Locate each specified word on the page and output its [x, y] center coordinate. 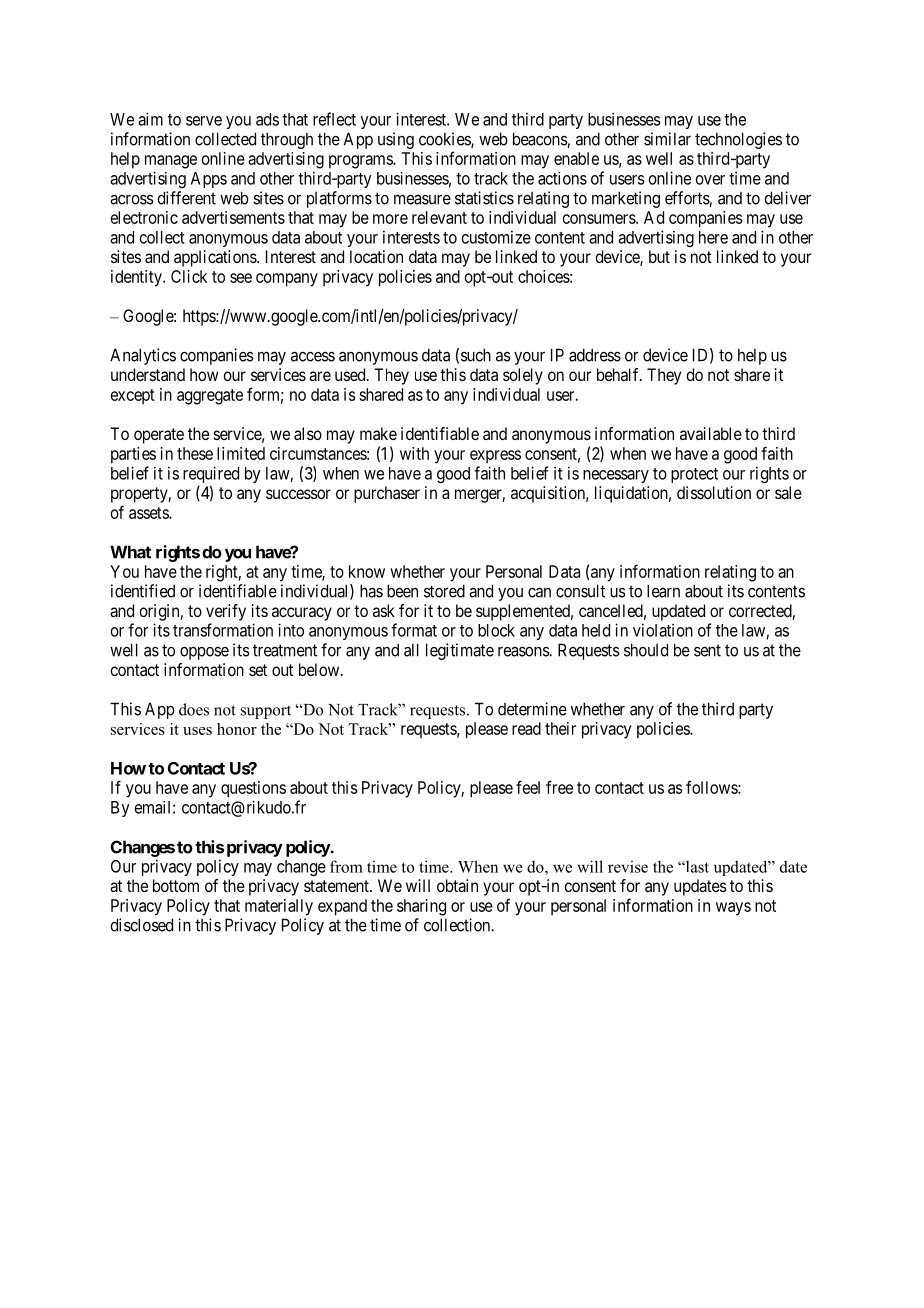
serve [204, 121]
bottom [176, 885]
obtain [457, 885]
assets [149, 513]
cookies [445, 140]
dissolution [714, 492]
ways [733, 909]
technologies [738, 140]
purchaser [387, 494]
